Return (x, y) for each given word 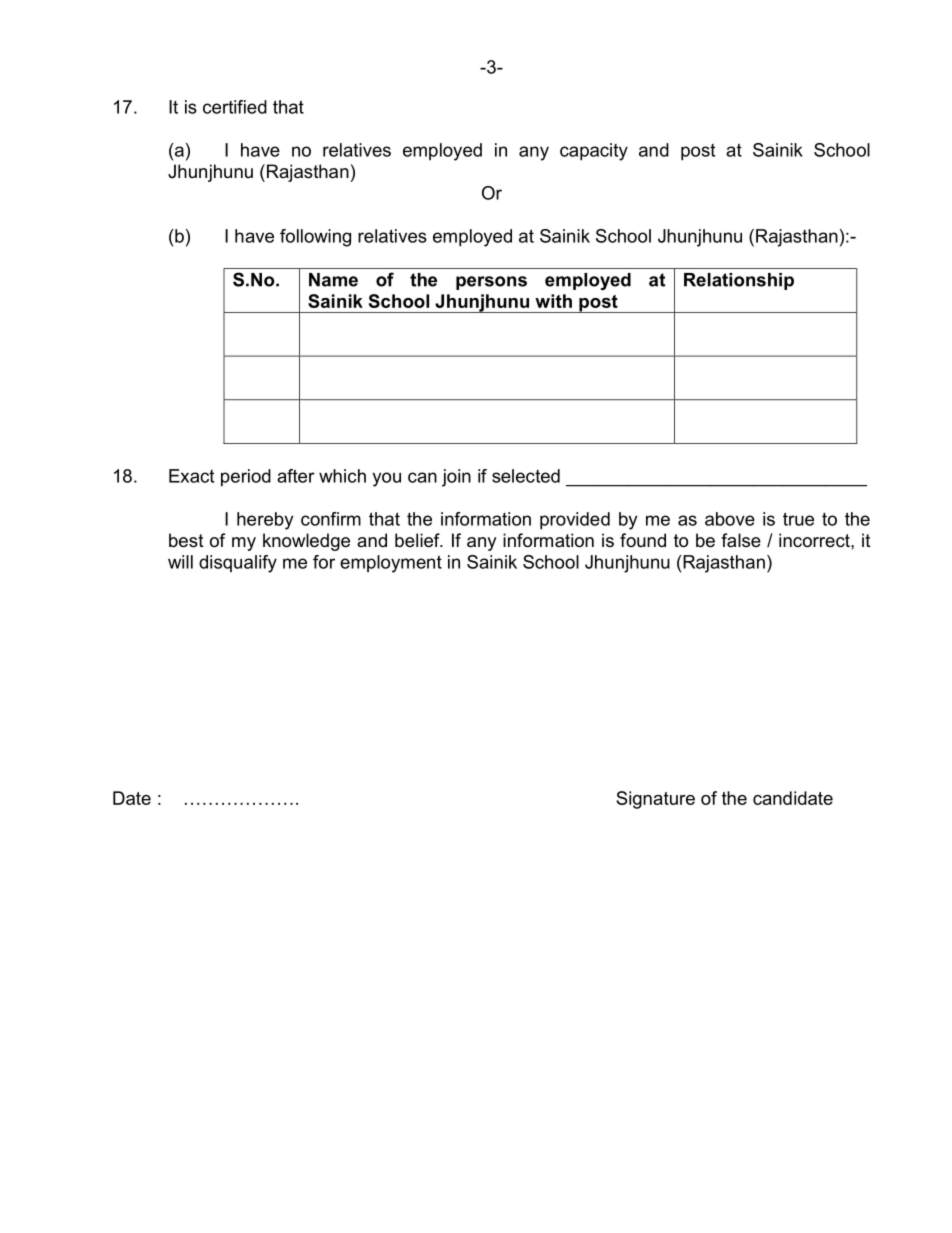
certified (235, 107)
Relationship (739, 281)
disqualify (238, 564)
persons (491, 283)
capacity (594, 152)
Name (333, 280)
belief (418, 540)
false (741, 540)
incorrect (815, 540)
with (553, 301)
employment (391, 564)
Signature (655, 800)
